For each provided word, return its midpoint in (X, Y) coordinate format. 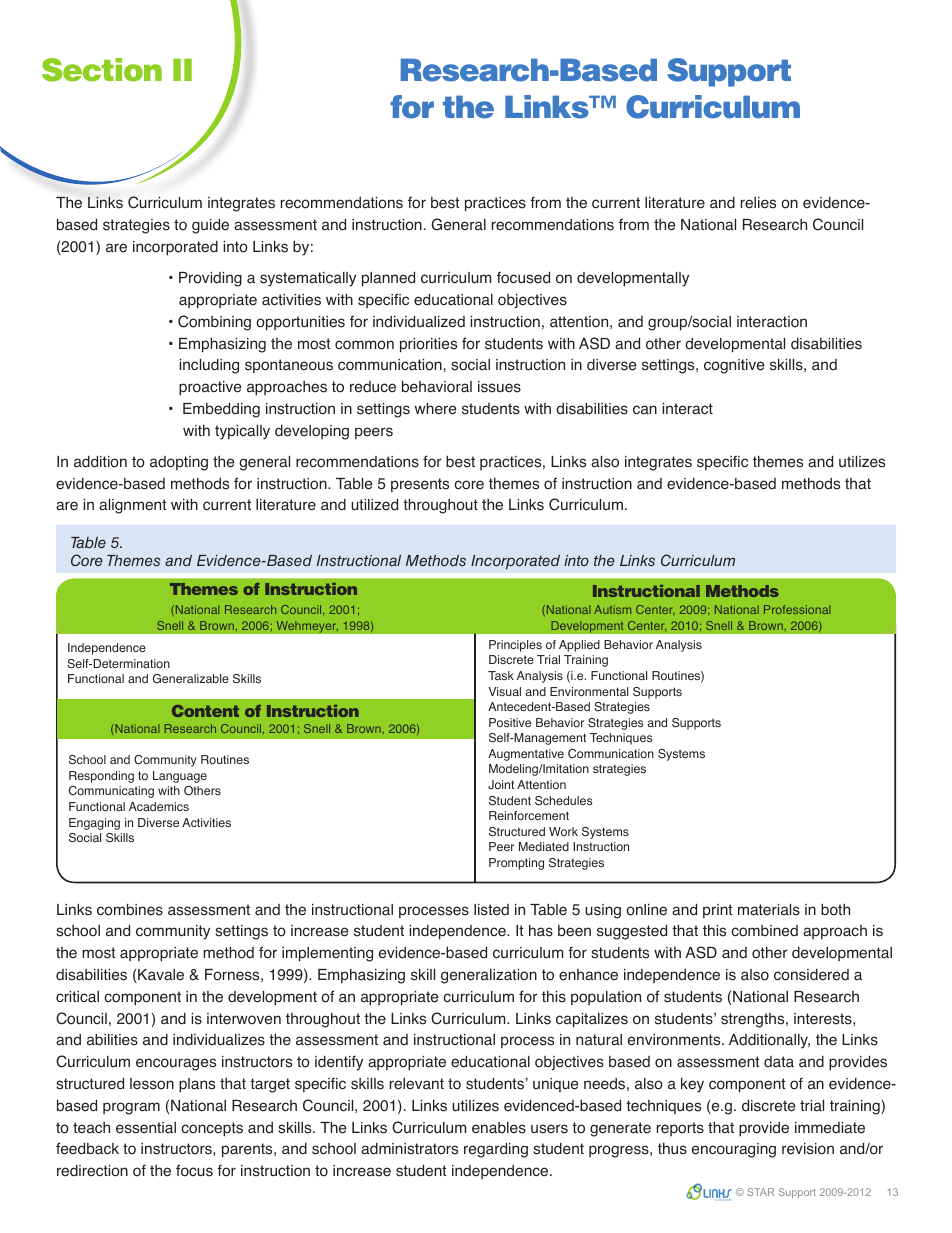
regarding (496, 1150)
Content (205, 711)
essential (146, 1128)
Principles (515, 646)
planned (388, 279)
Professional (797, 609)
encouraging (734, 1150)
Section (102, 70)
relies (758, 203)
